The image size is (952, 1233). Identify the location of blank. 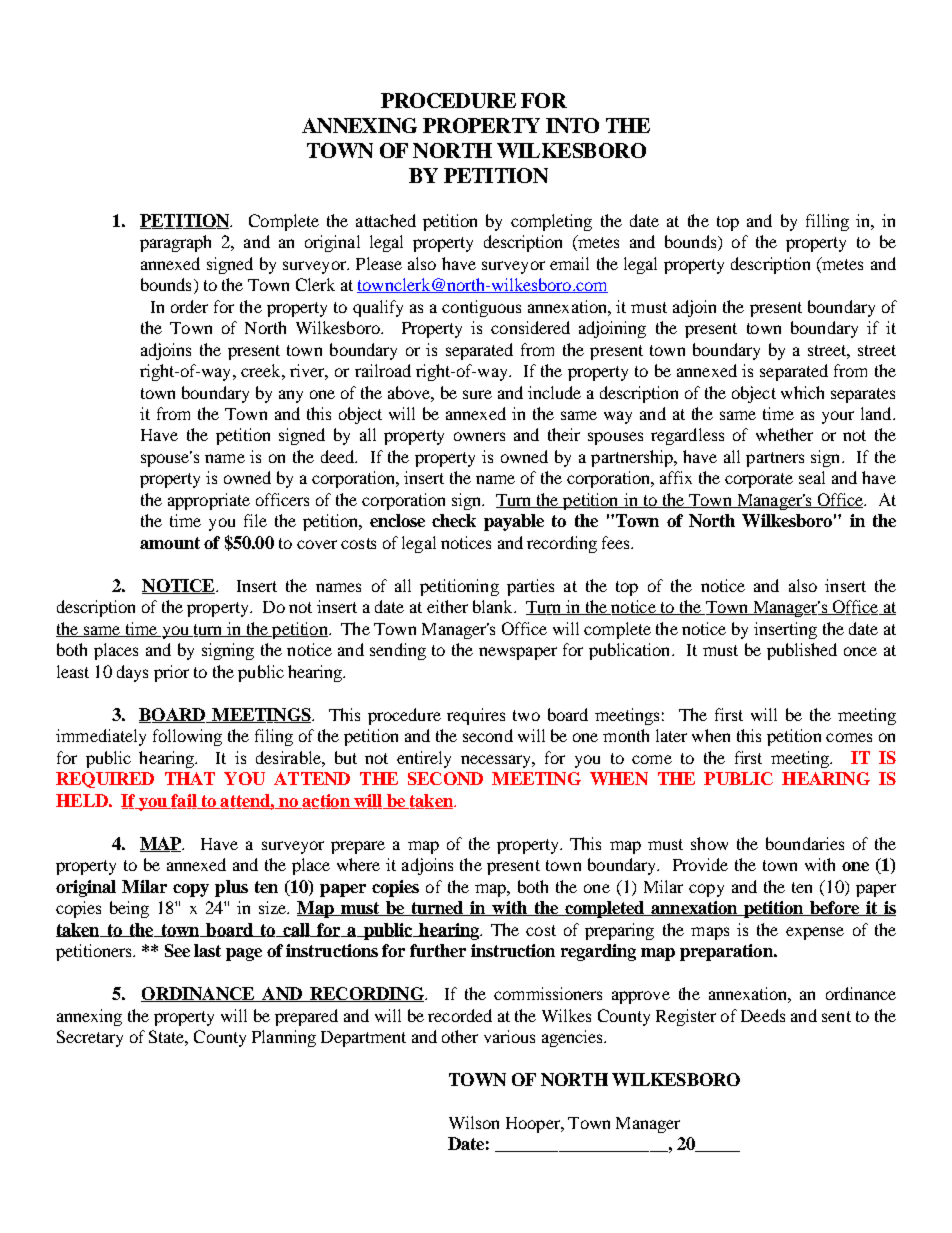
(494, 606).
